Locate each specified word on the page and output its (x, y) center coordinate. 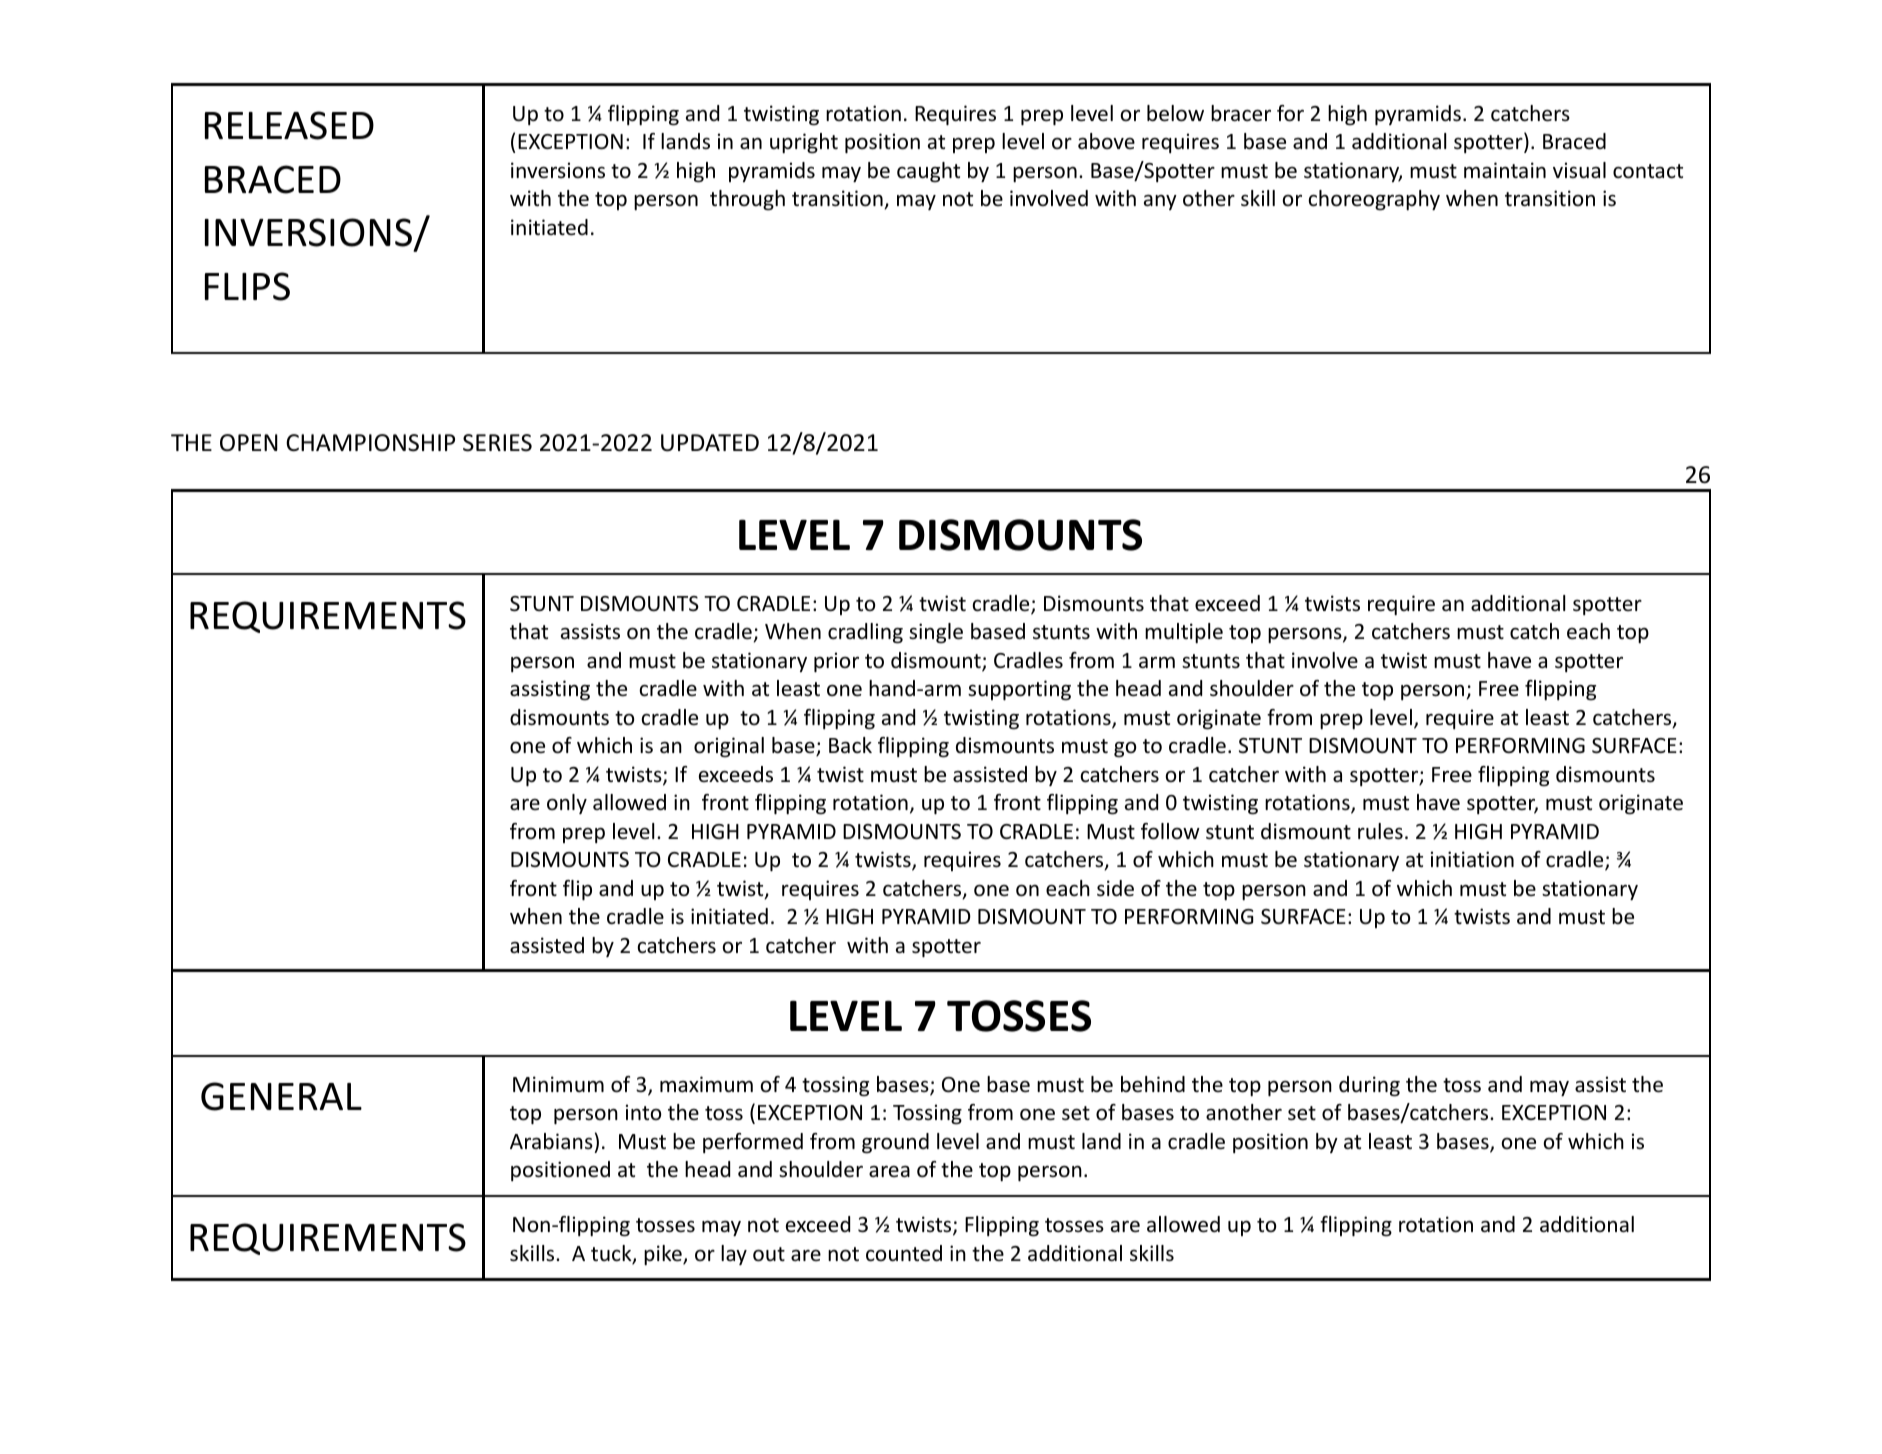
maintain (1505, 170)
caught (928, 172)
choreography (1374, 200)
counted (904, 1253)
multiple (1184, 633)
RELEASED (289, 125)
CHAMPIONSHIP (370, 443)
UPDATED (710, 443)
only (567, 804)
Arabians (551, 1141)
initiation (1472, 859)
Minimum (558, 1084)
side (1115, 888)
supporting (1019, 690)
